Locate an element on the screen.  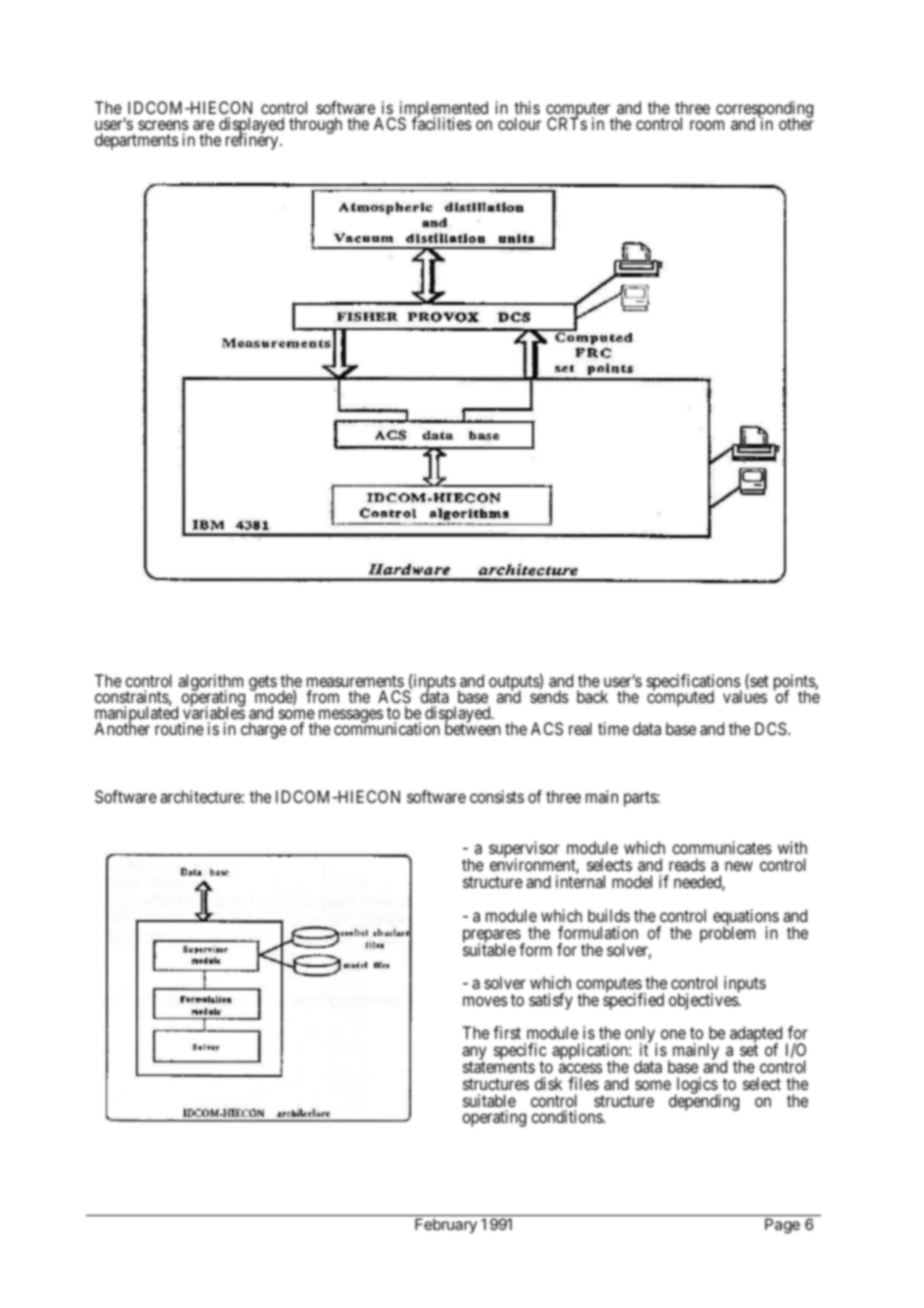
algorithm is located at coordinates (210, 683).
